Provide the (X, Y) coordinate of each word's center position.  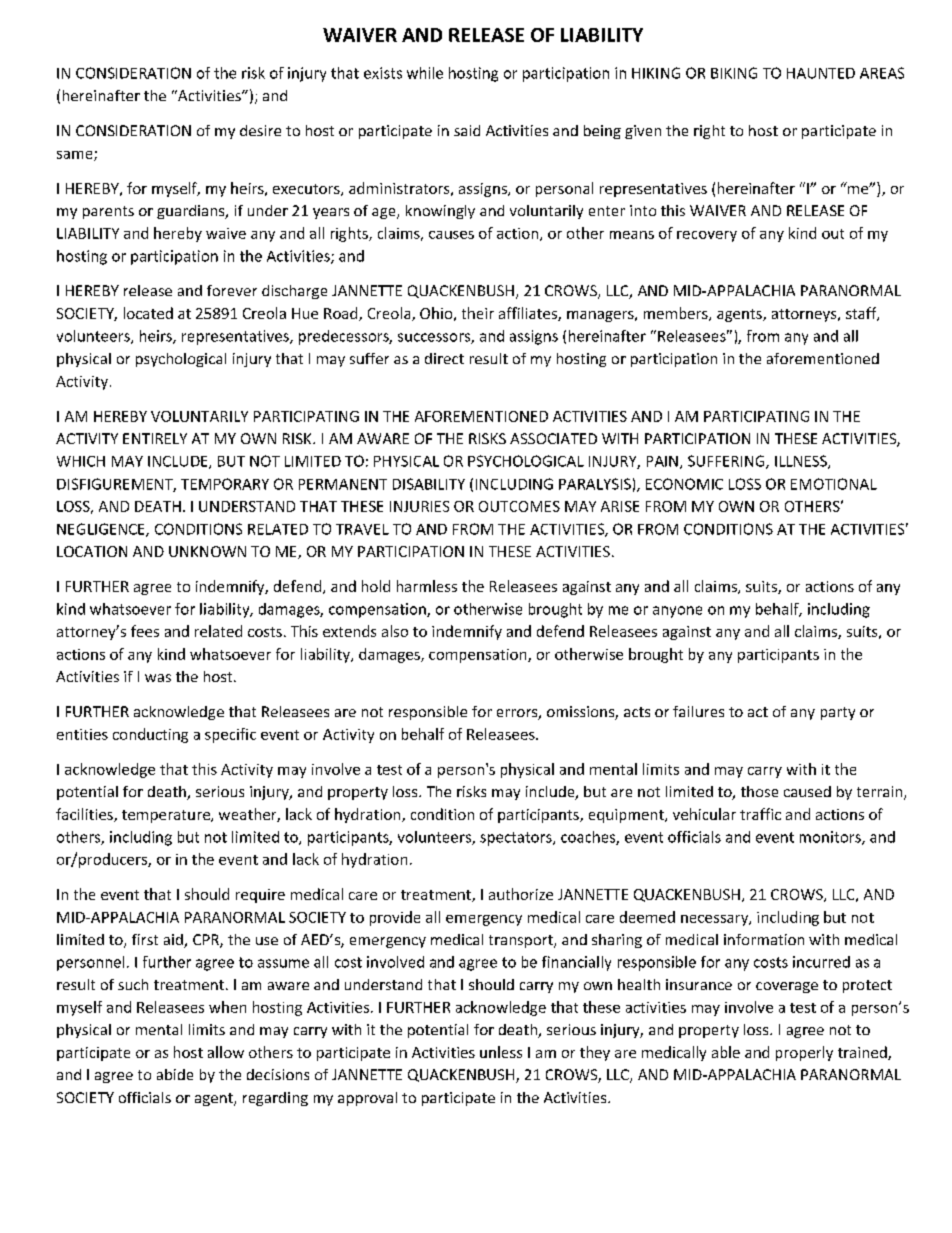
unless (501, 1052)
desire (260, 130)
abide (175, 1074)
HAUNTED (821, 73)
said (467, 130)
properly (804, 1053)
